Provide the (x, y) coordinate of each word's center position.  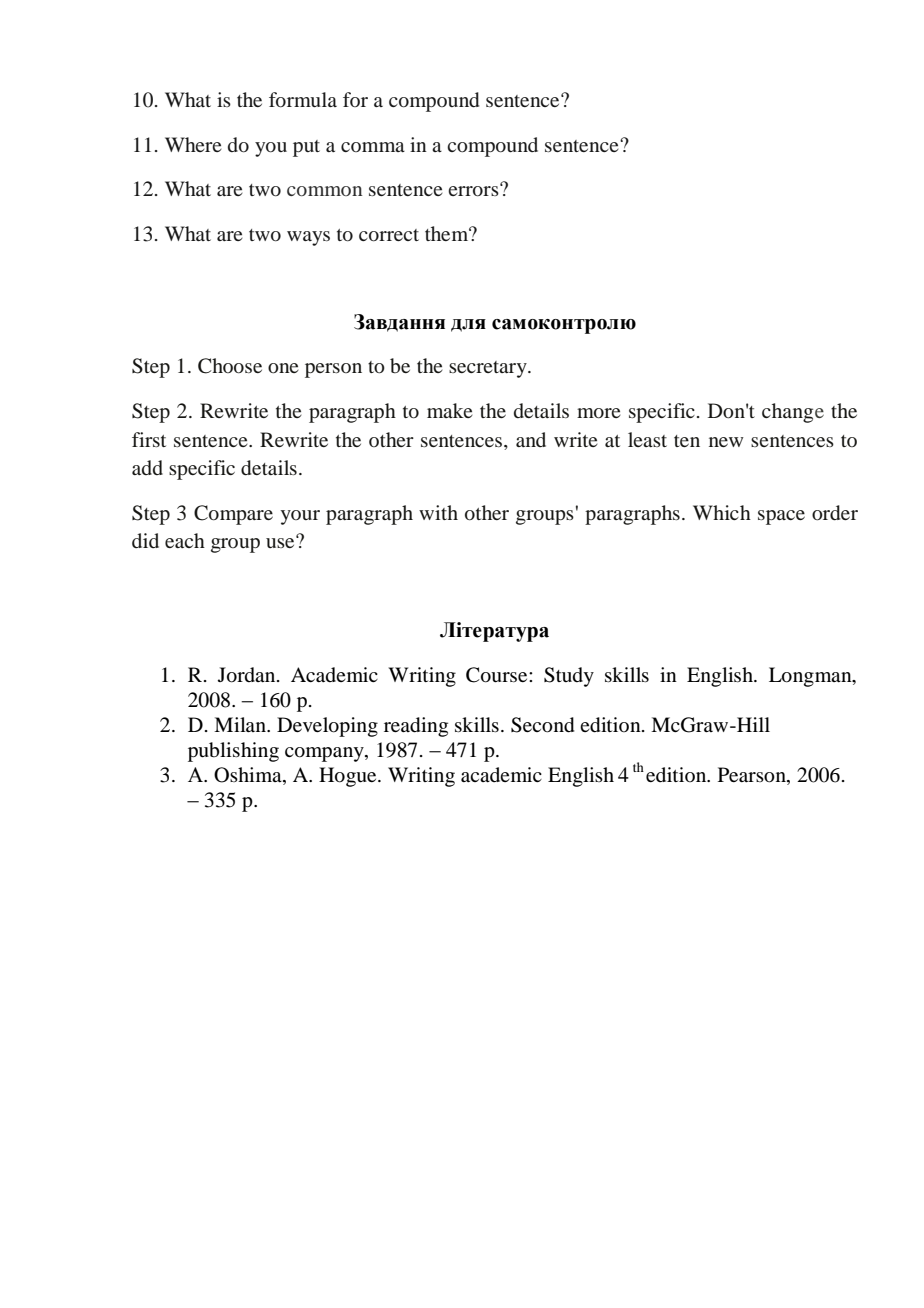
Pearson (753, 775)
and (531, 439)
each (185, 540)
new (726, 442)
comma (373, 147)
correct (389, 235)
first (149, 439)
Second (542, 725)
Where (193, 144)
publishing (233, 752)
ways (308, 238)
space (781, 517)
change (793, 413)
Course (498, 675)
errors (474, 190)
